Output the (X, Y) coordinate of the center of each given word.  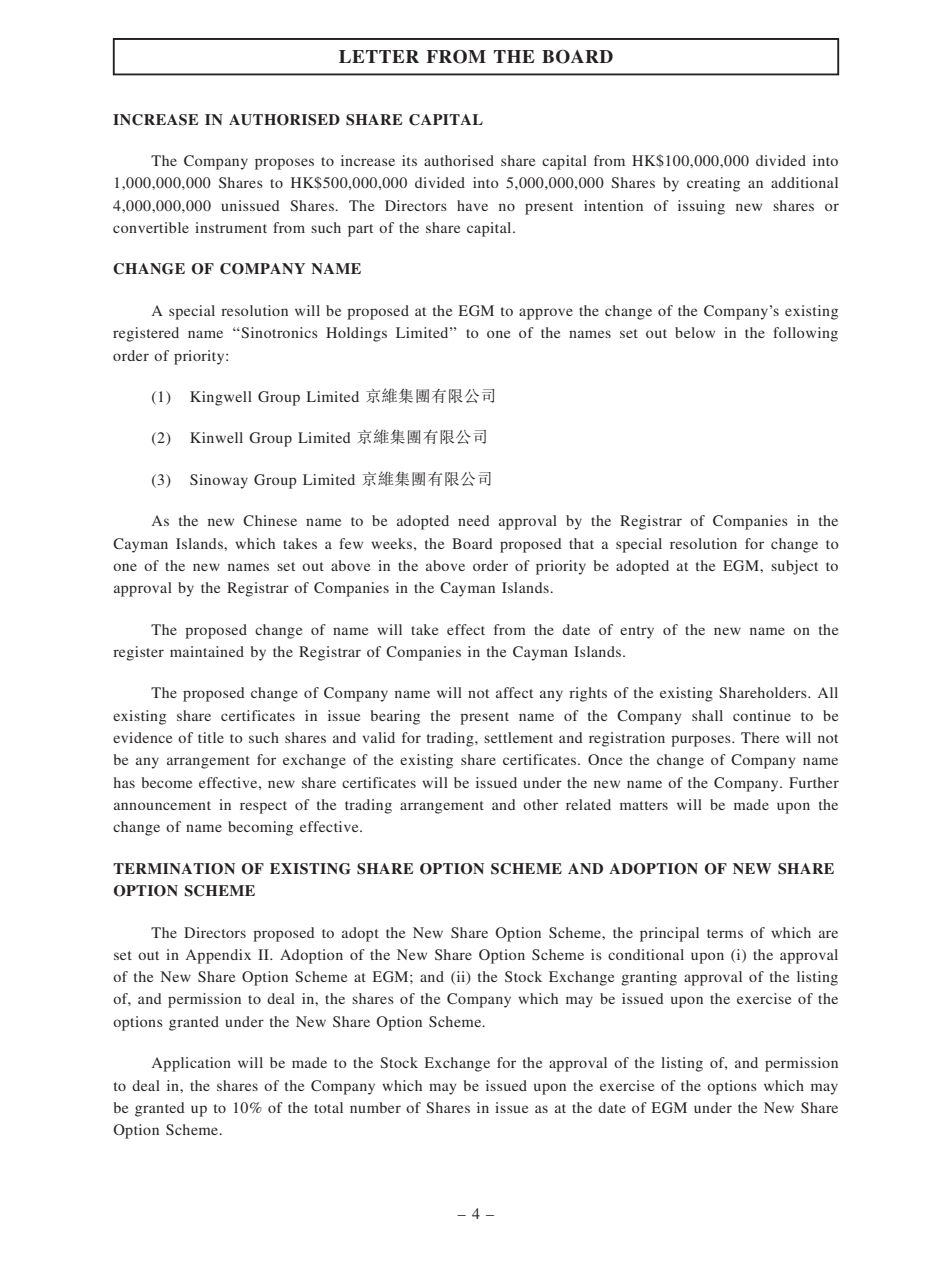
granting (649, 978)
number (375, 1107)
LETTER (379, 56)
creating (713, 184)
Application (191, 1064)
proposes (284, 164)
